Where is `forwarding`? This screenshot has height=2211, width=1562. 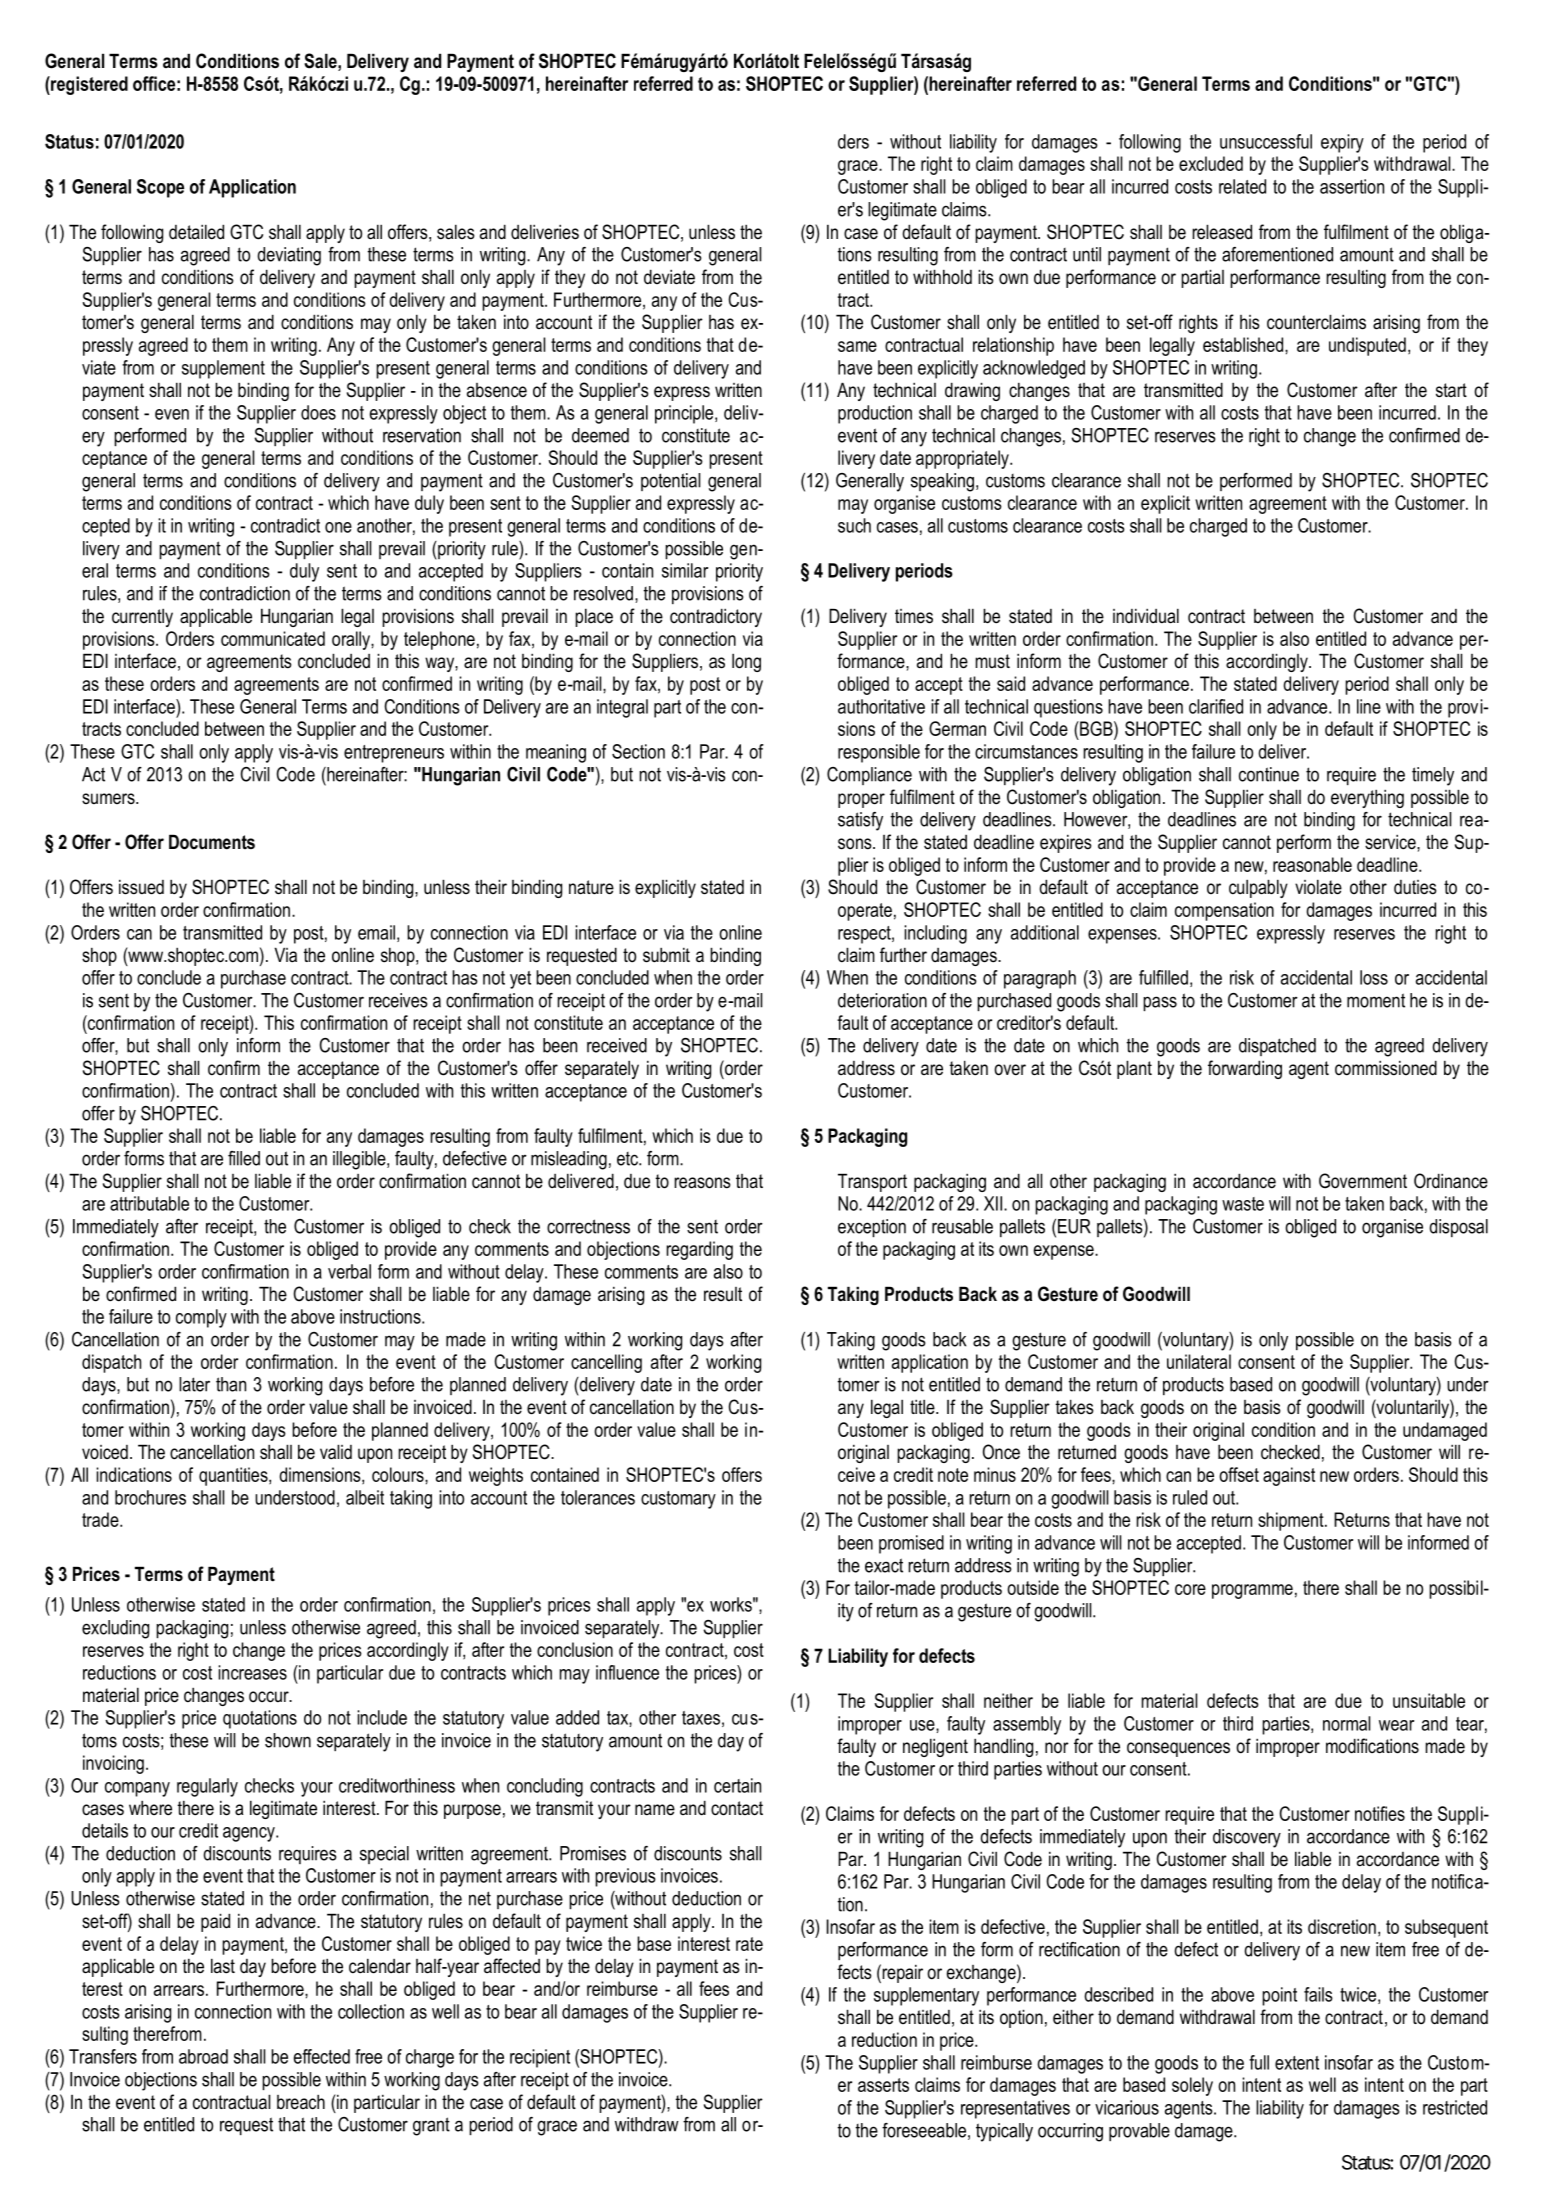 forwarding is located at coordinates (1245, 1069).
